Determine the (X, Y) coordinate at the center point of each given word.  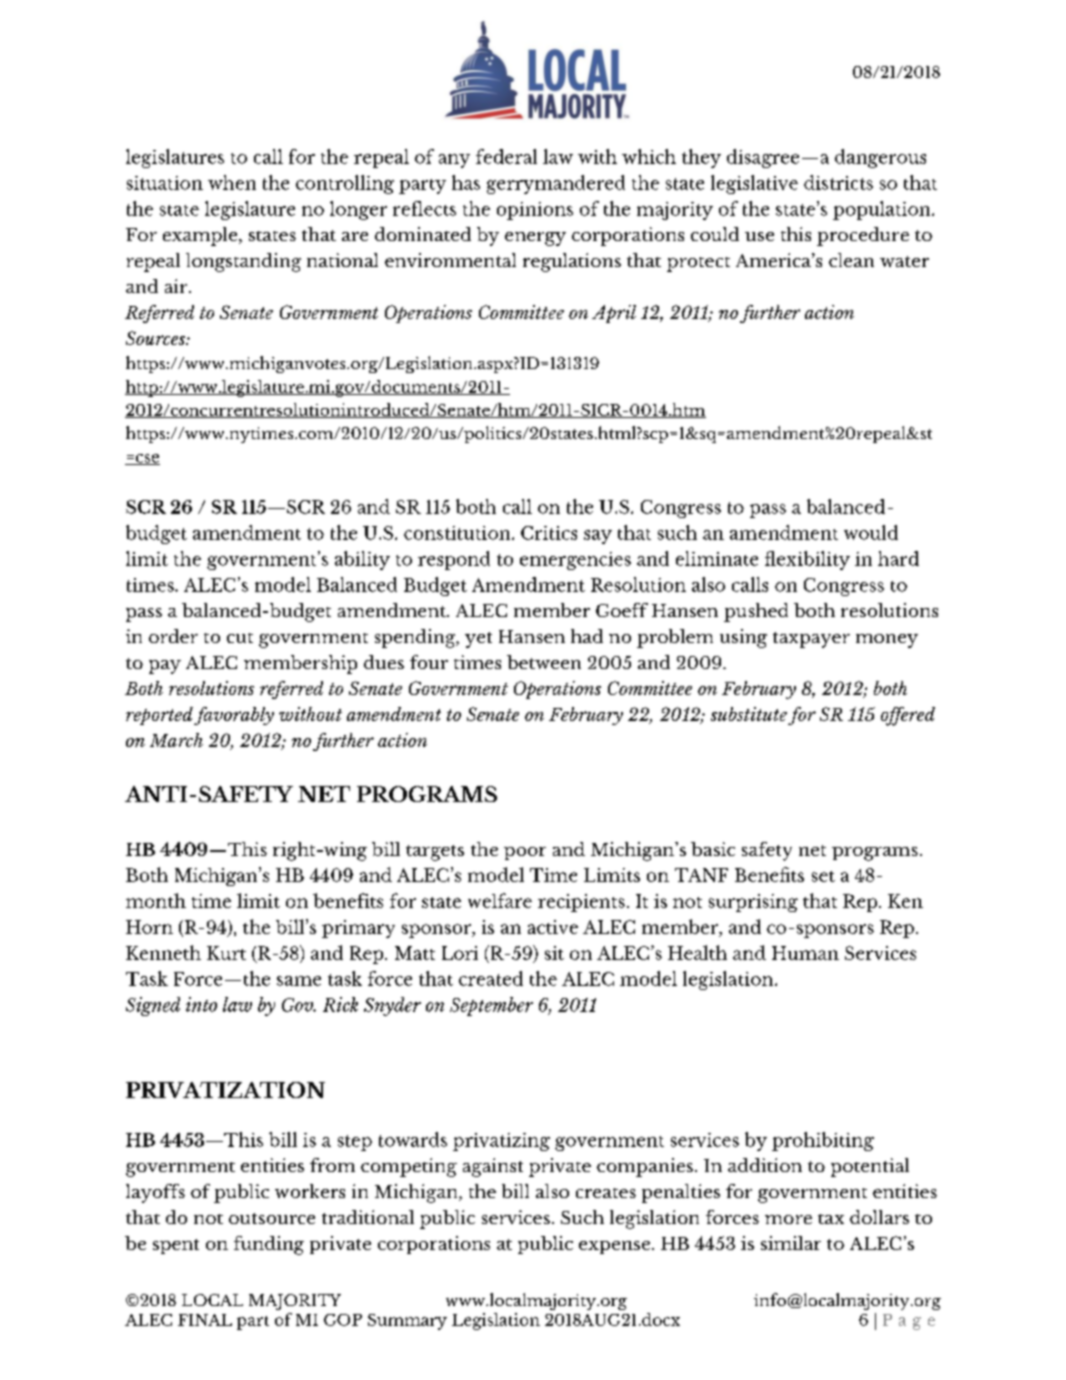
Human (805, 953)
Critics (549, 533)
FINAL (205, 1320)
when (232, 182)
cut (240, 638)
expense (614, 1247)
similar (791, 1243)
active (553, 927)
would (871, 532)
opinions (535, 211)
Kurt (226, 953)
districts (838, 182)
